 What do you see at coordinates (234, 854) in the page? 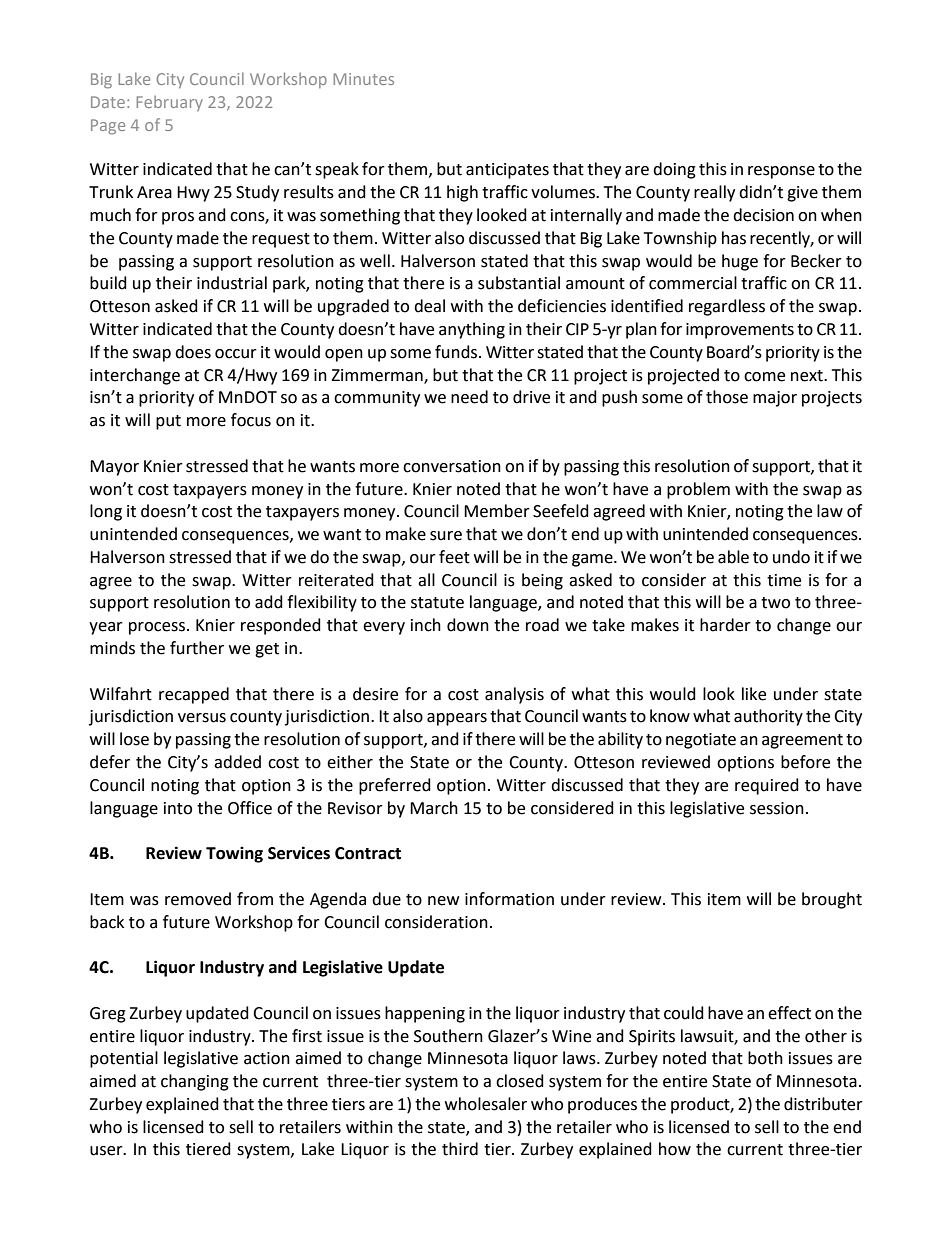
I see `Towing` at bounding box center [234, 854].
